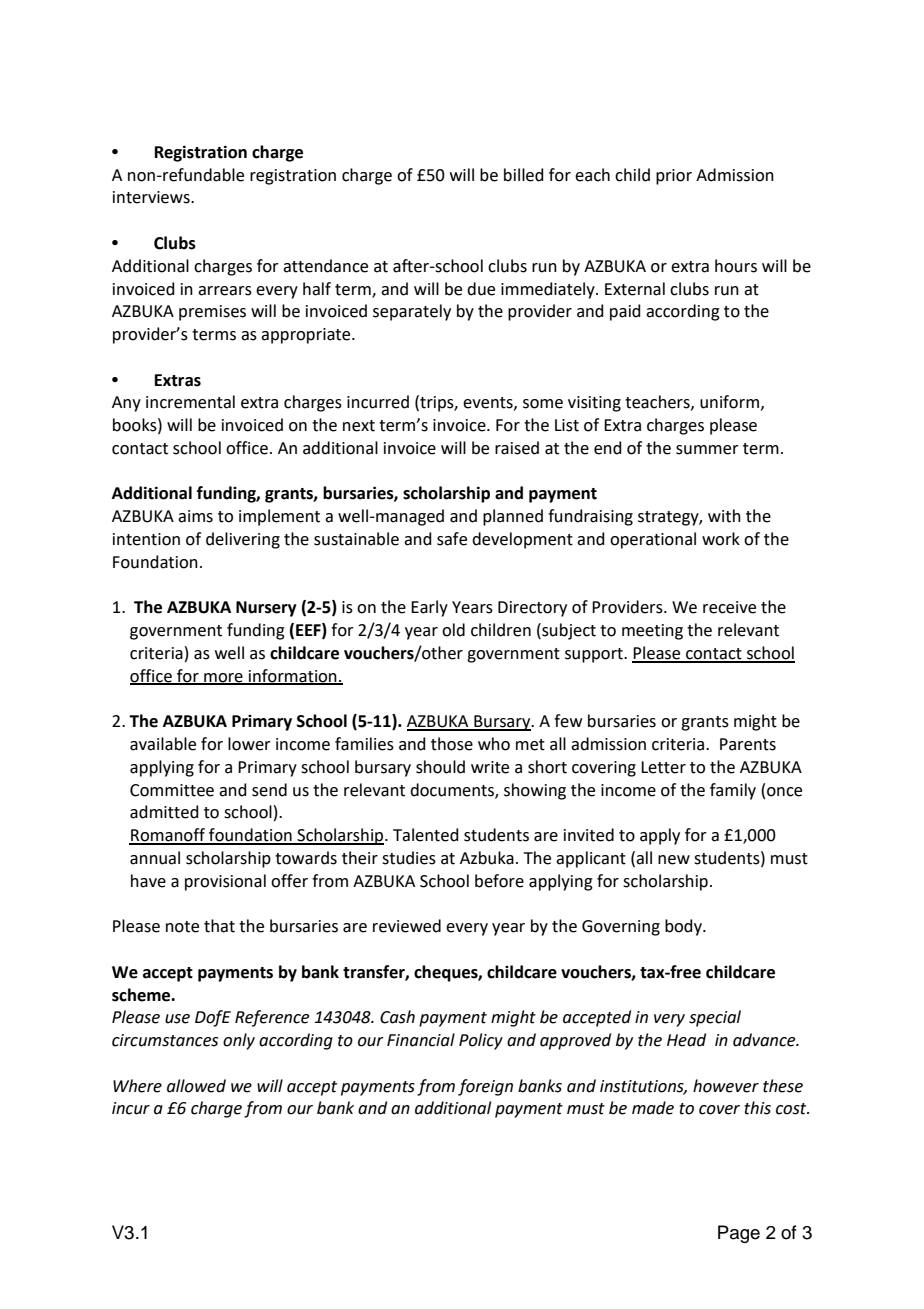  I want to click on foreign, so click(485, 1087).
